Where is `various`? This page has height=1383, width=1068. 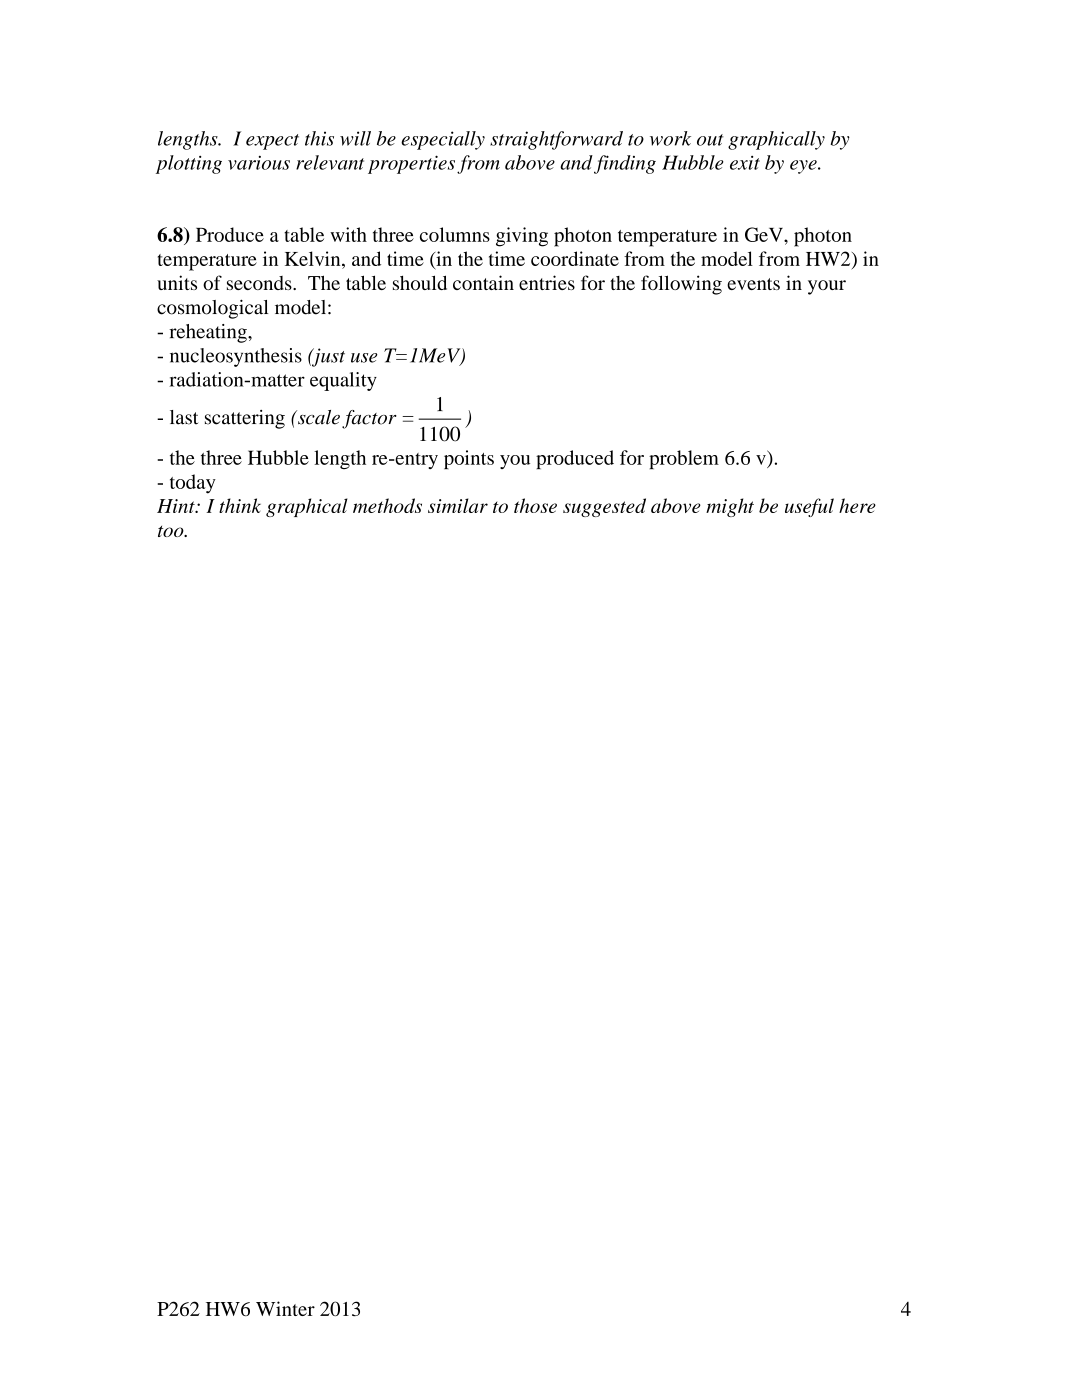 various is located at coordinates (259, 163).
